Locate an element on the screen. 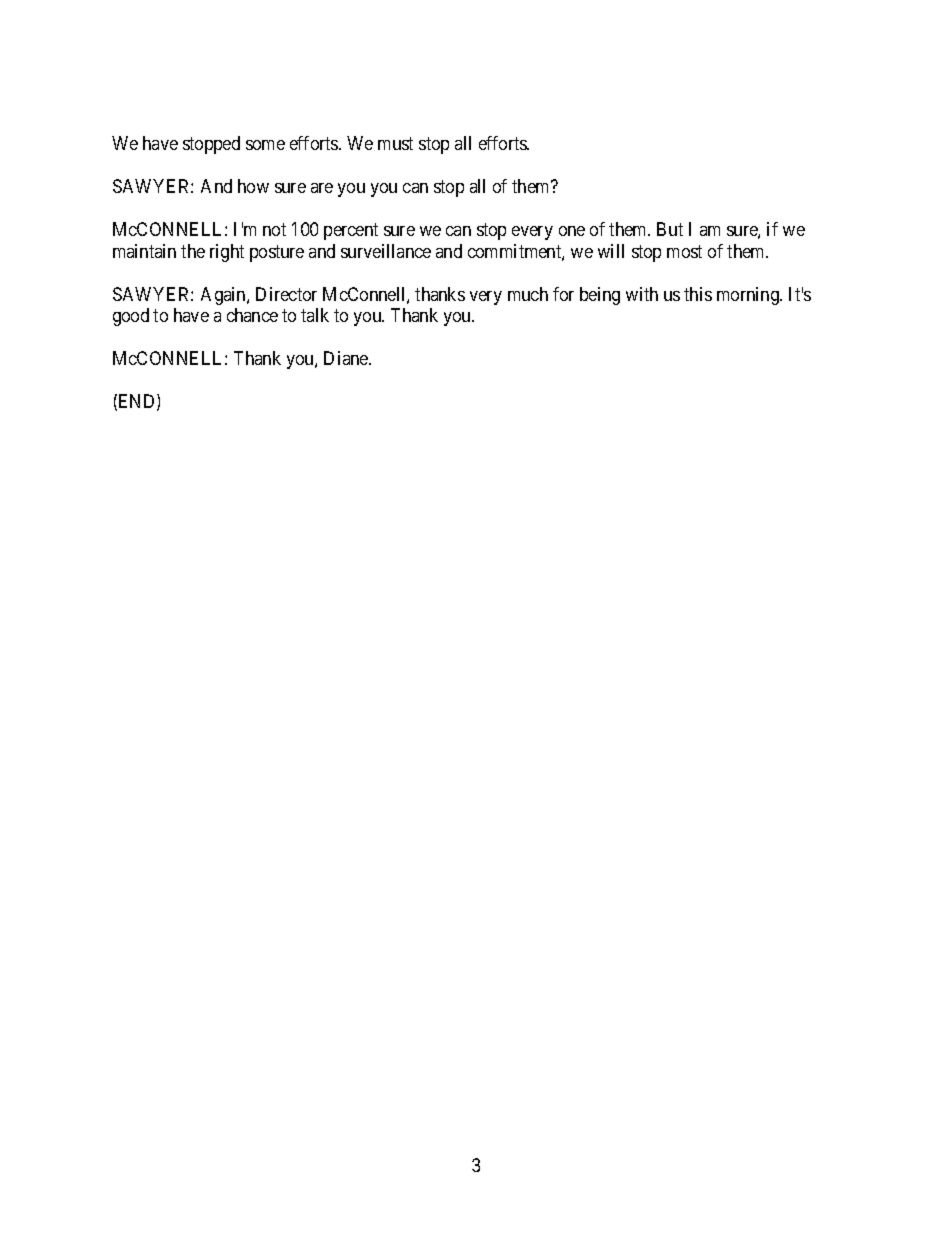 The height and width of the screenshot is (1233, 952). Again is located at coordinates (224, 296).
